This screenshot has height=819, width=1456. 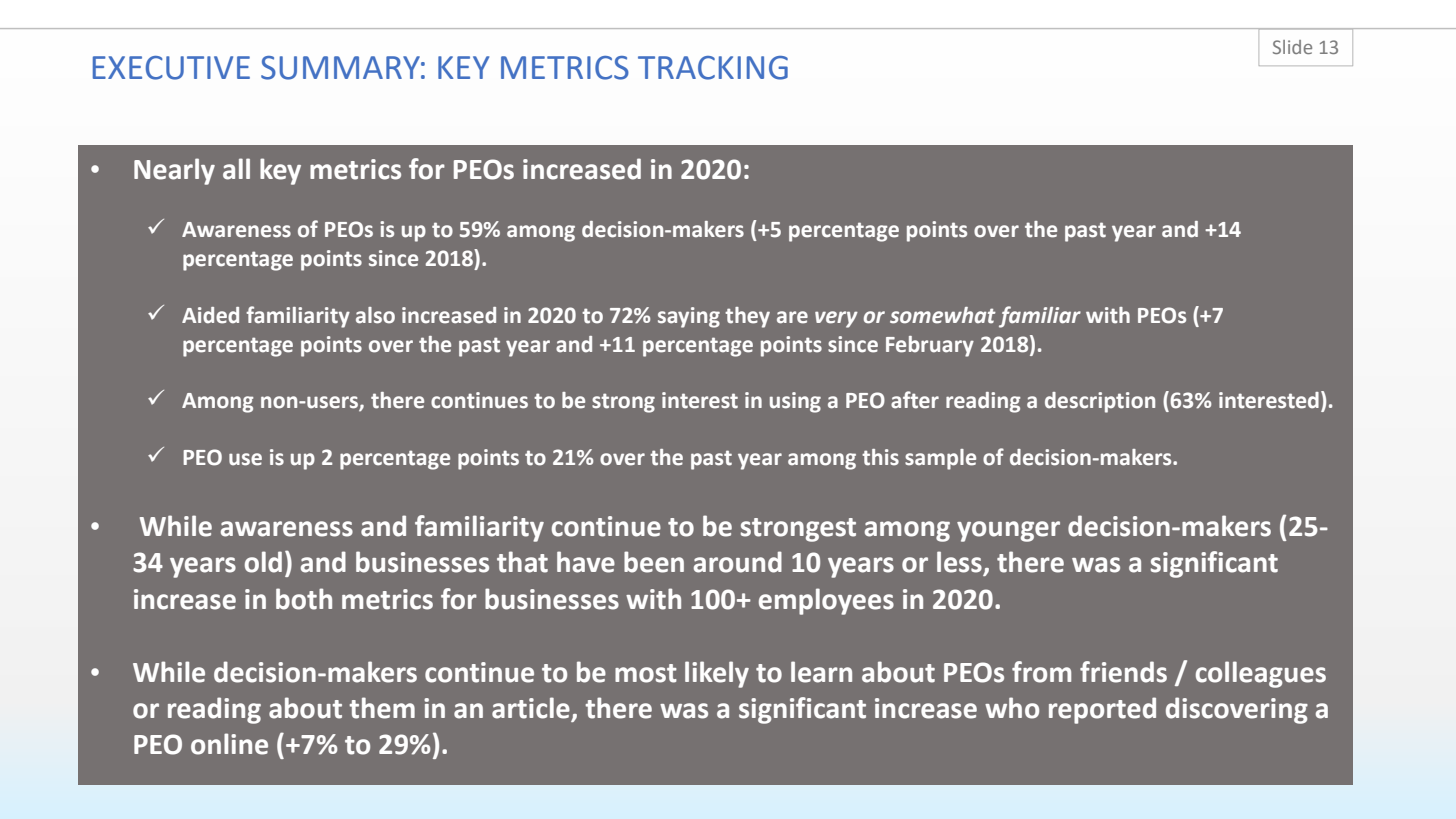 I want to click on old, so click(x=263, y=562).
